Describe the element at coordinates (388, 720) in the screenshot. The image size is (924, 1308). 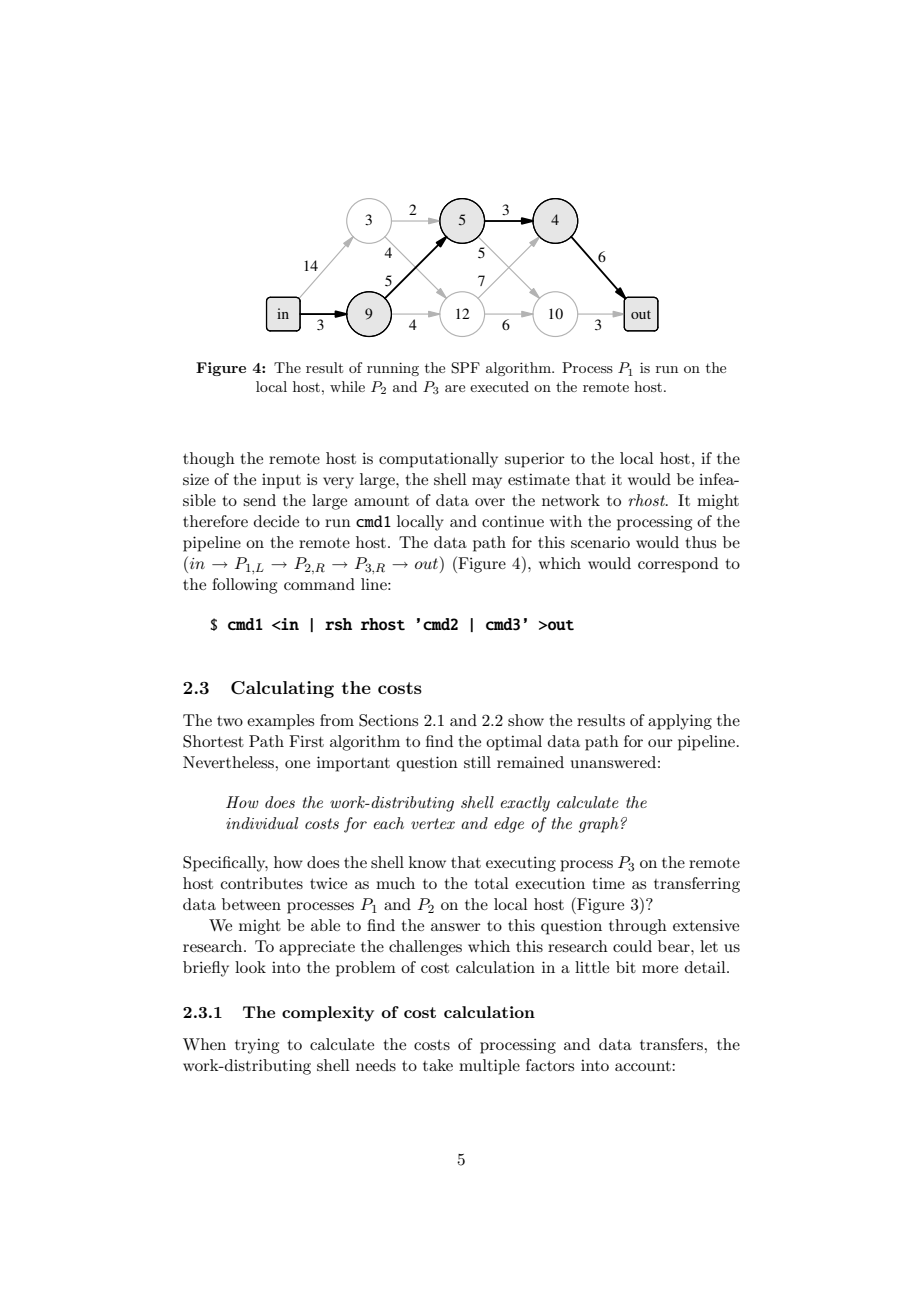
I see `Sections` at that location.
